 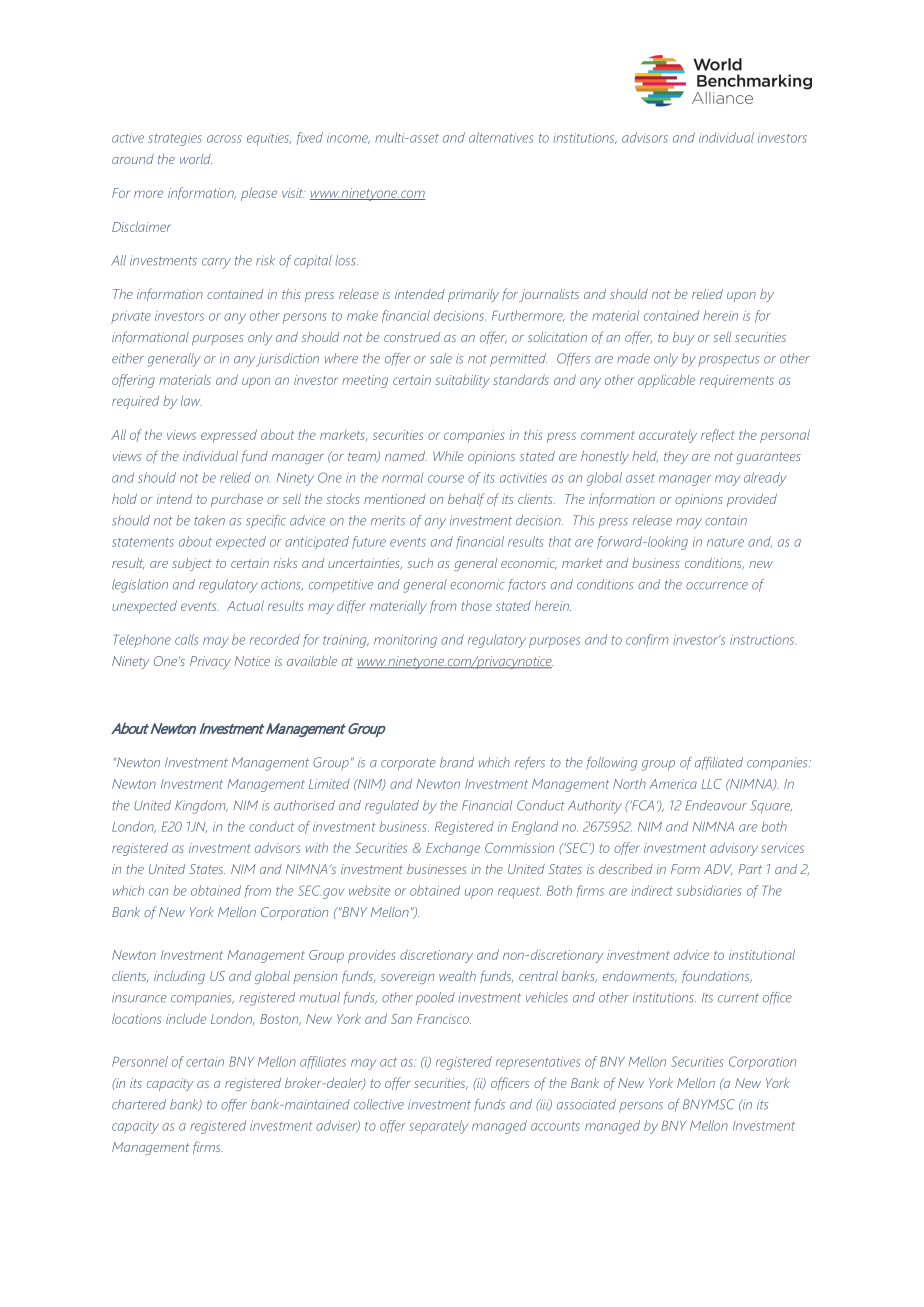 I want to click on calls, so click(x=186, y=639).
